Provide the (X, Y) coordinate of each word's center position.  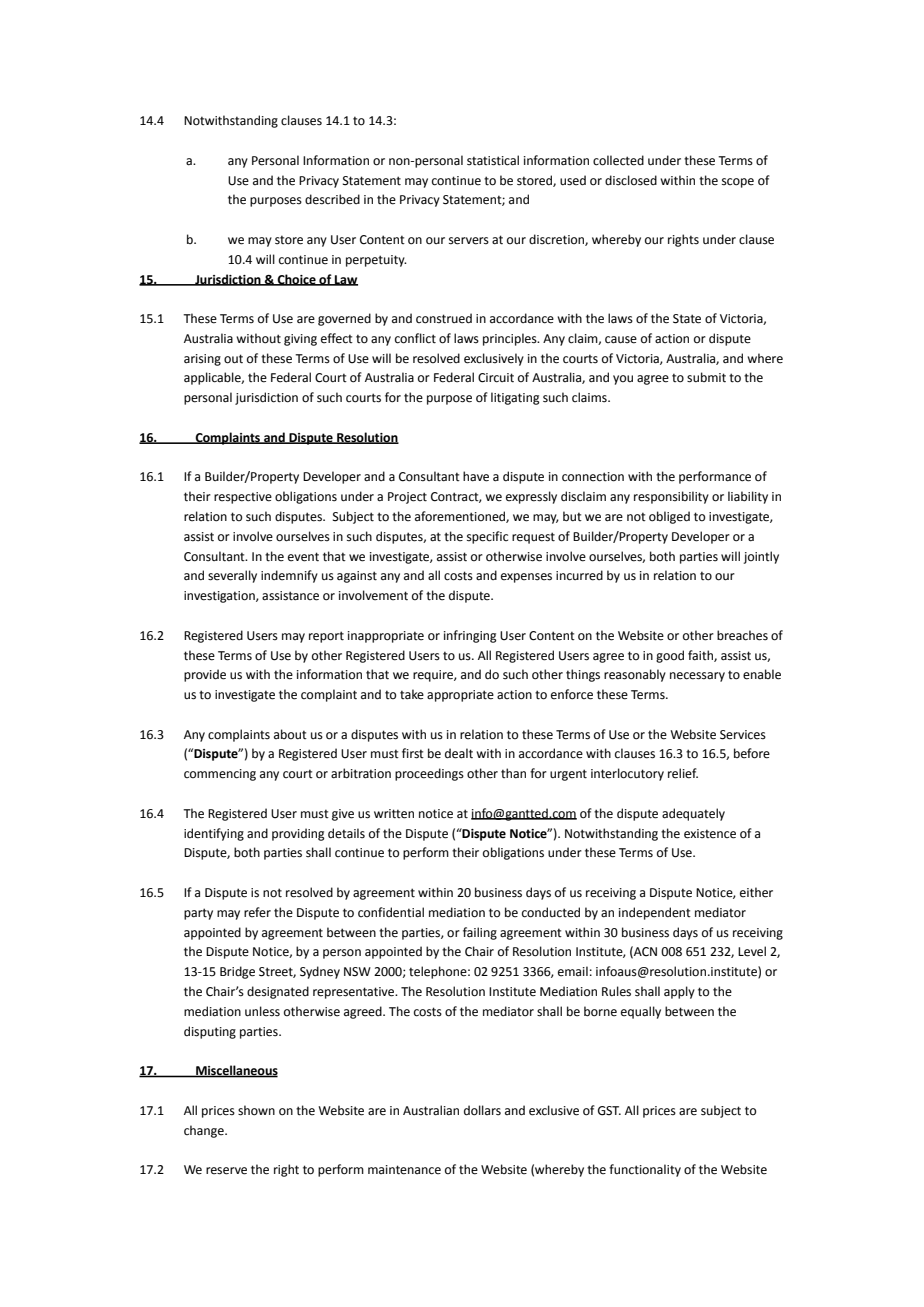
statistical (493, 160)
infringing (470, 636)
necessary (697, 677)
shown (256, 1110)
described (332, 199)
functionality (645, 1170)
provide (205, 675)
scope (738, 183)
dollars (482, 1110)
